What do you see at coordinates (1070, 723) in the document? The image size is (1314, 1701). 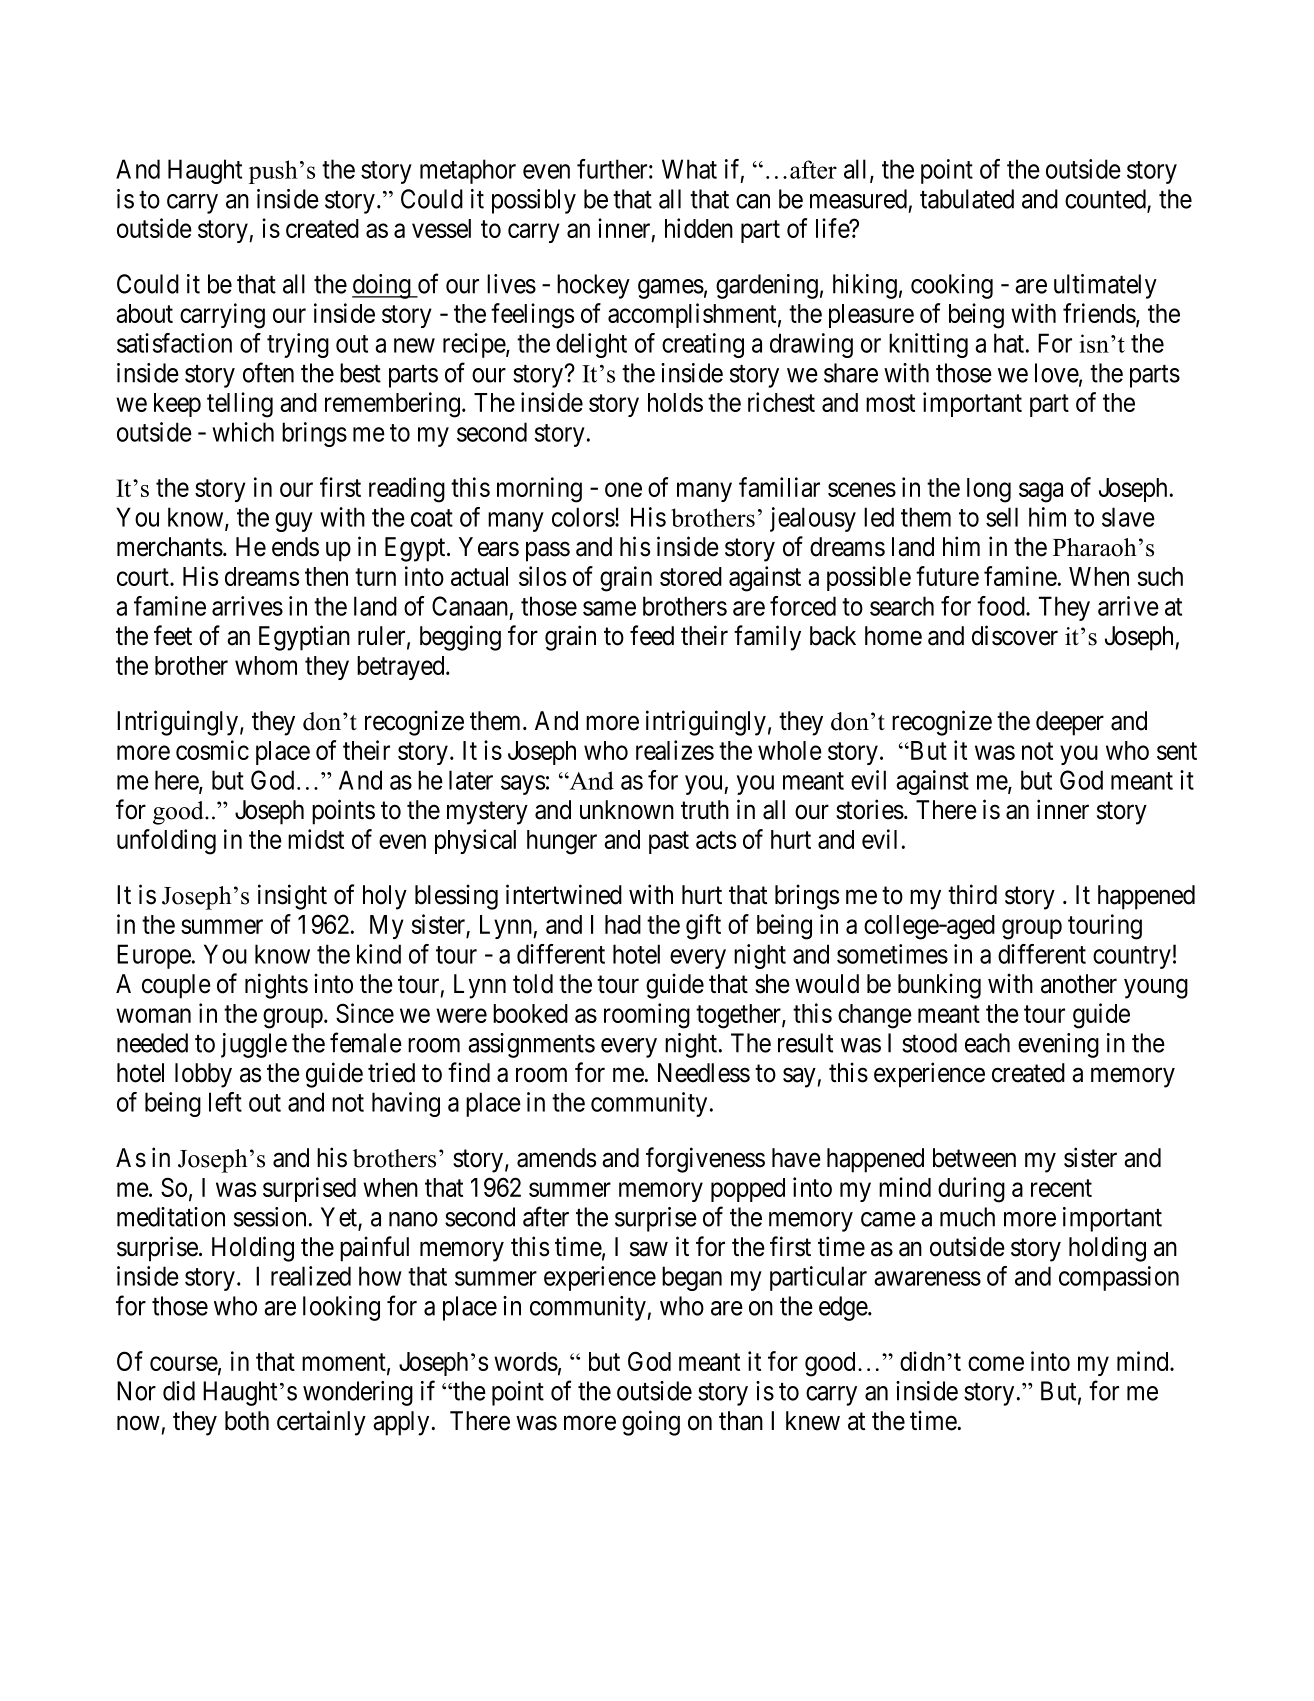 I see `deeper` at bounding box center [1070, 723].
